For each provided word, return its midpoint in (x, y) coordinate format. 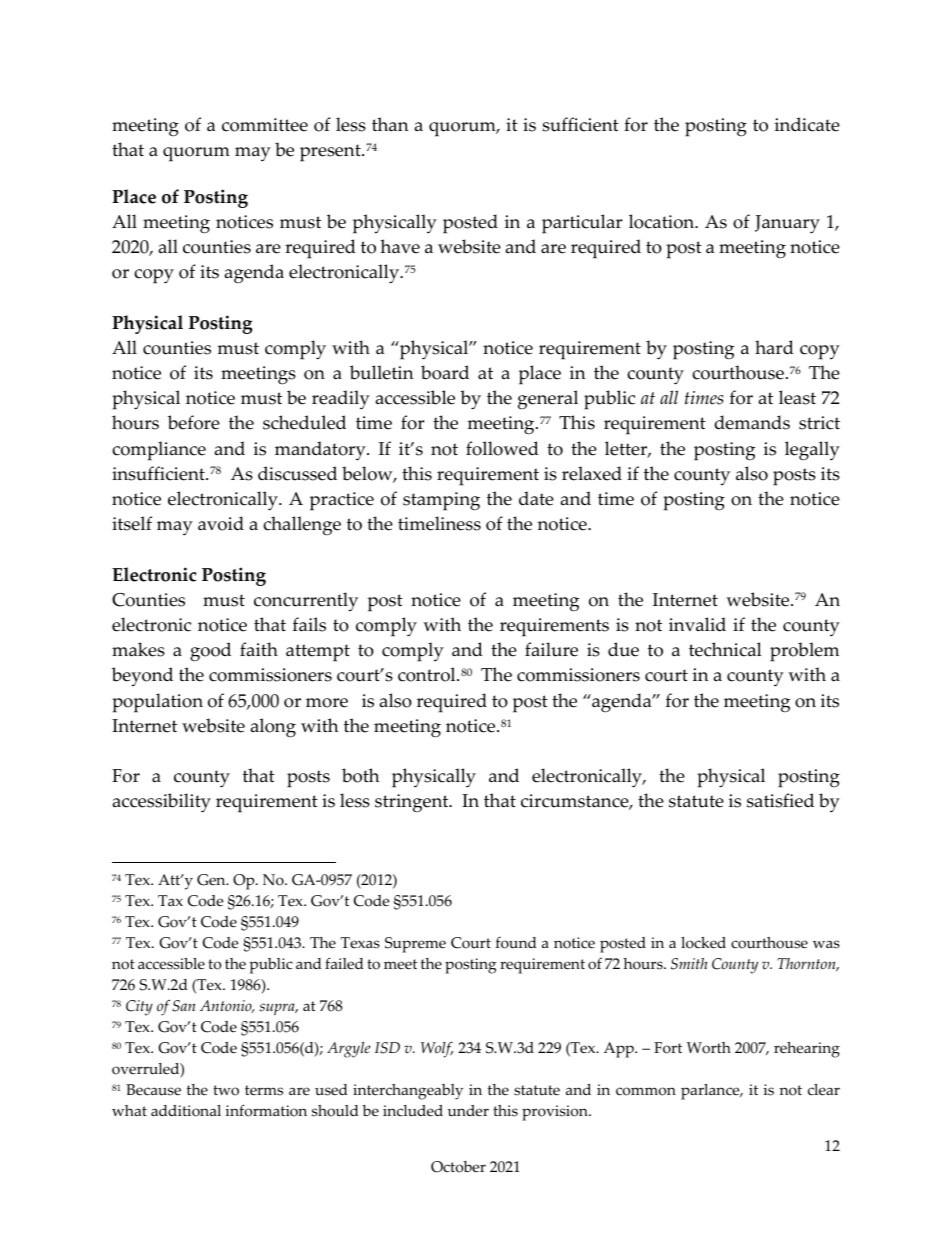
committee (265, 125)
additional (186, 1111)
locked (703, 943)
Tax (170, 900)
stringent (413, 803)
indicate (807, 124)
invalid (697, 624)
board (445, 372)
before (194, 422)
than (390, 124)
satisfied (780, 800)
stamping (441, 501)
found (516, 943)
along (273, 728)
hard (774, 347)
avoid (221, 523)
